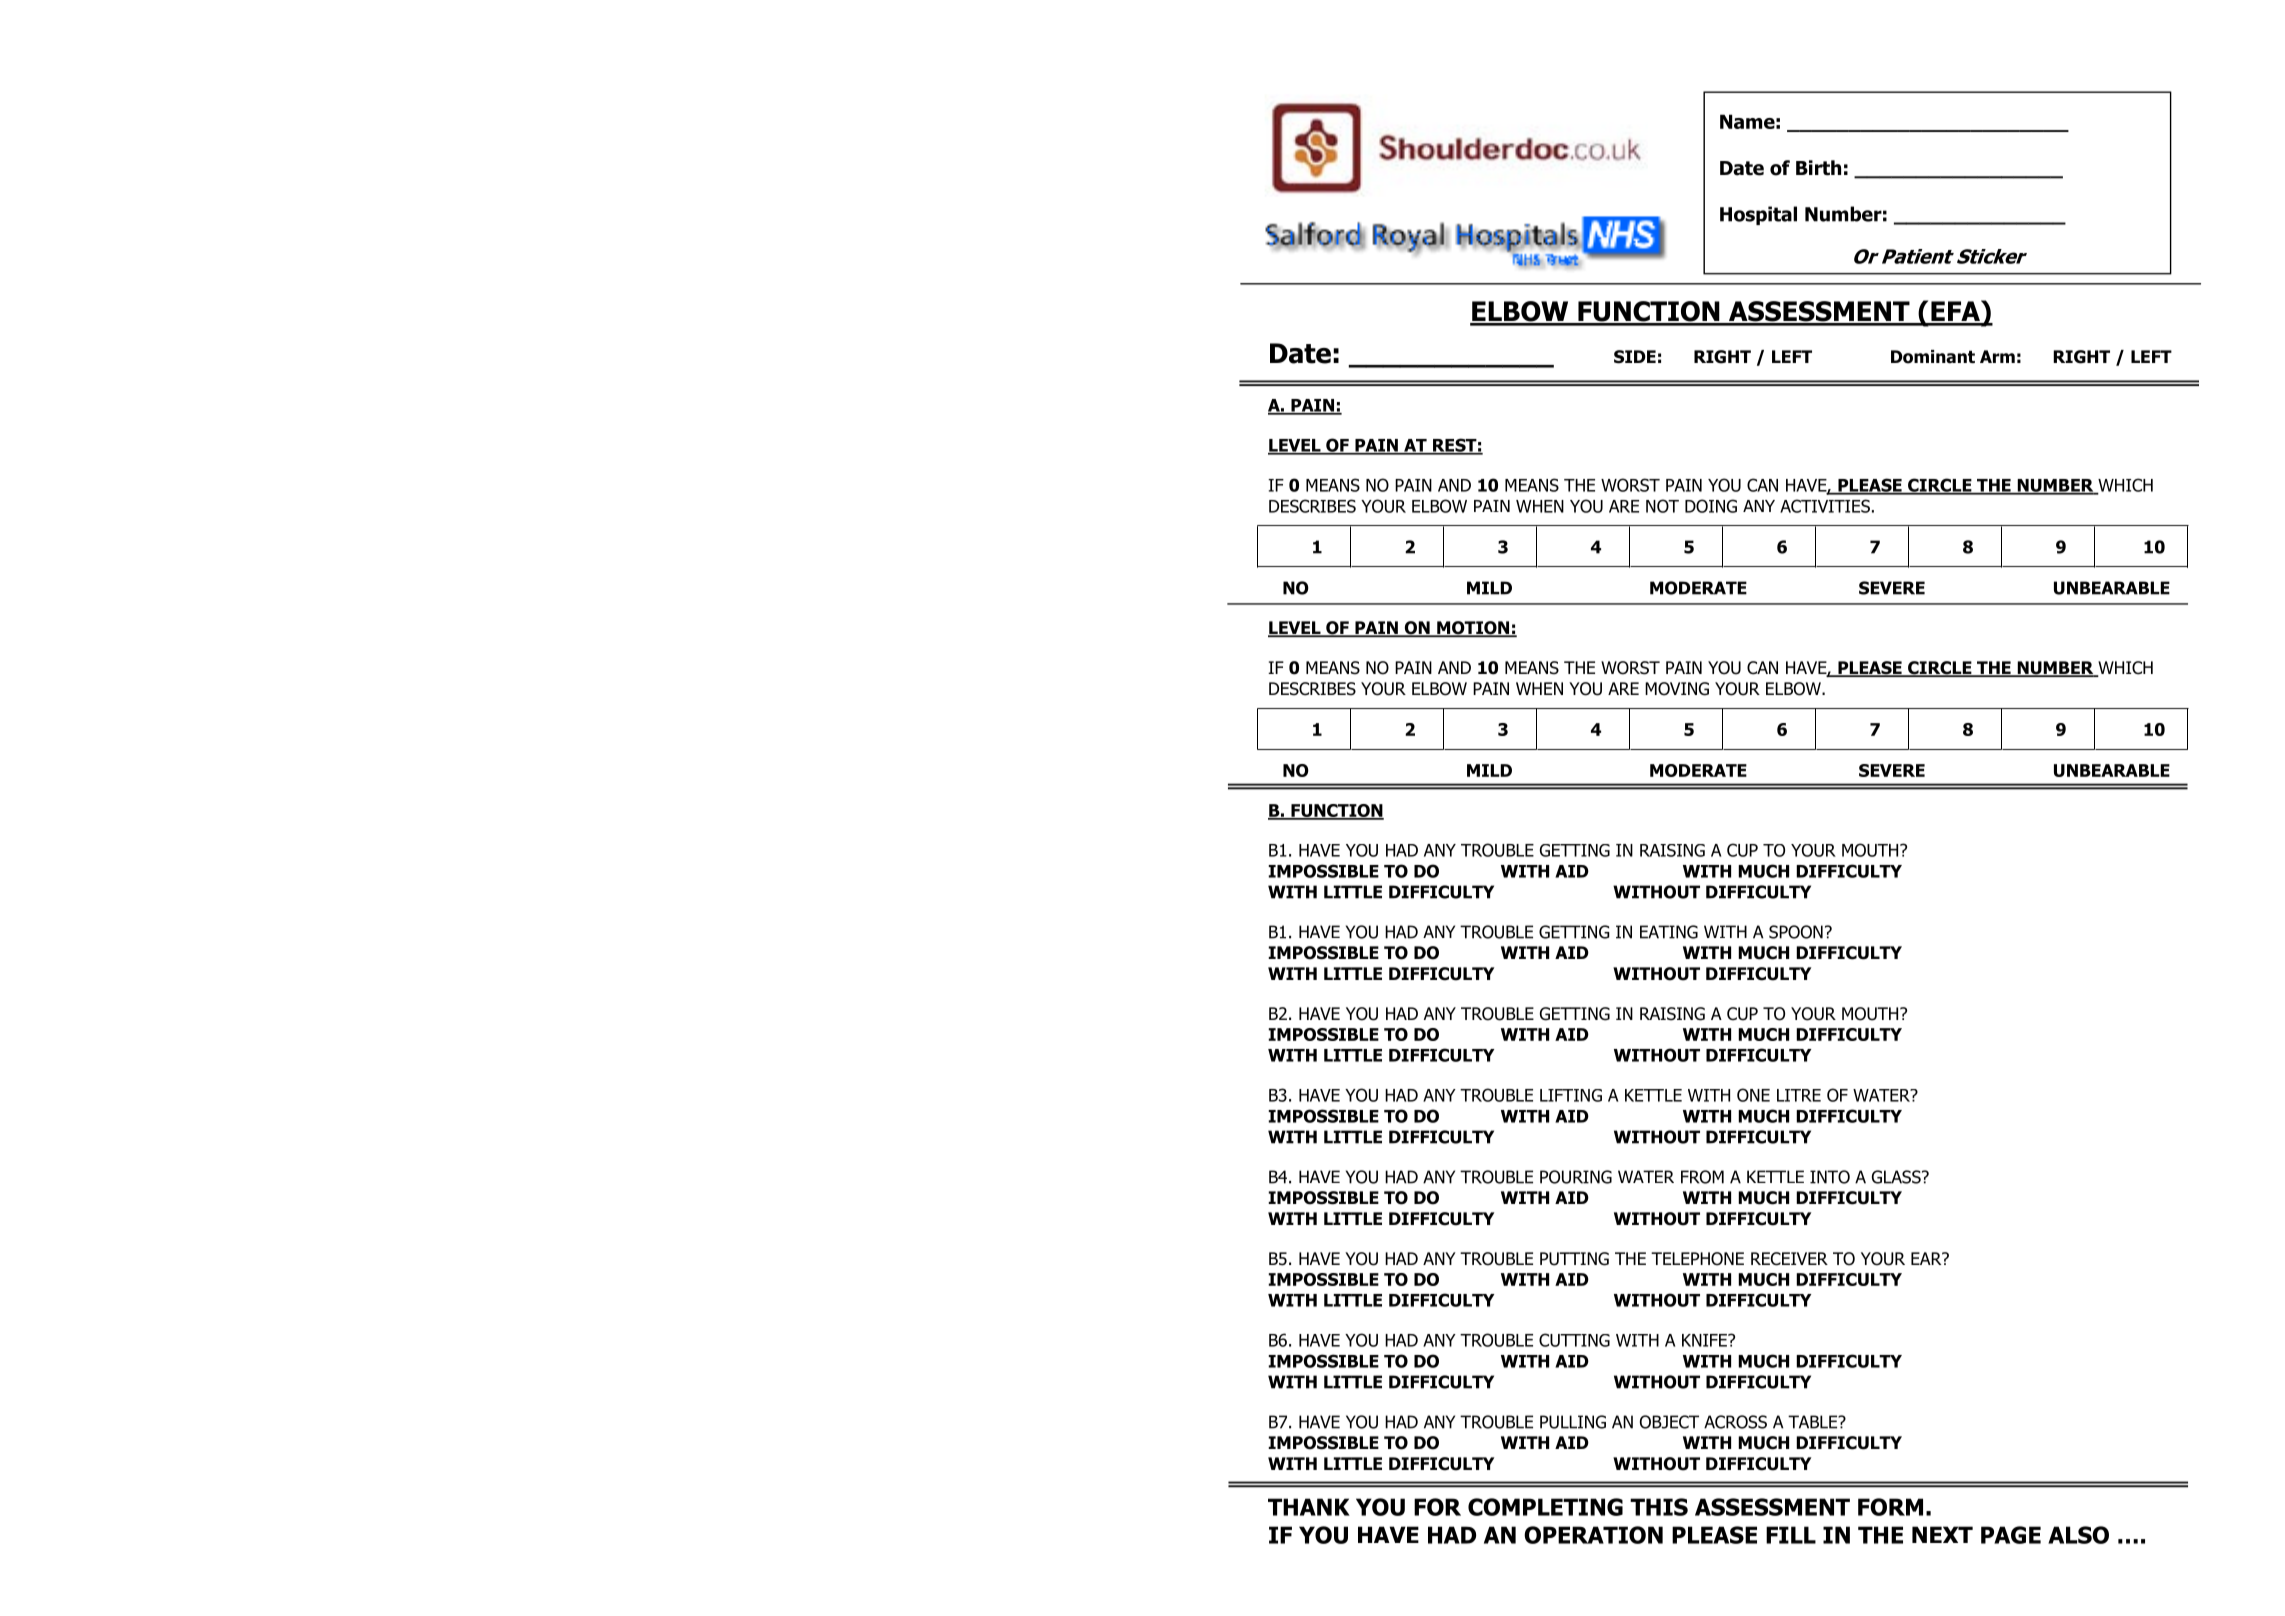 This screenshot has width=2285, height=1616. What do you see at coordinates (1997, 356) in the screenshot?
I see `Arm` at bounding box center [1997, 356].
